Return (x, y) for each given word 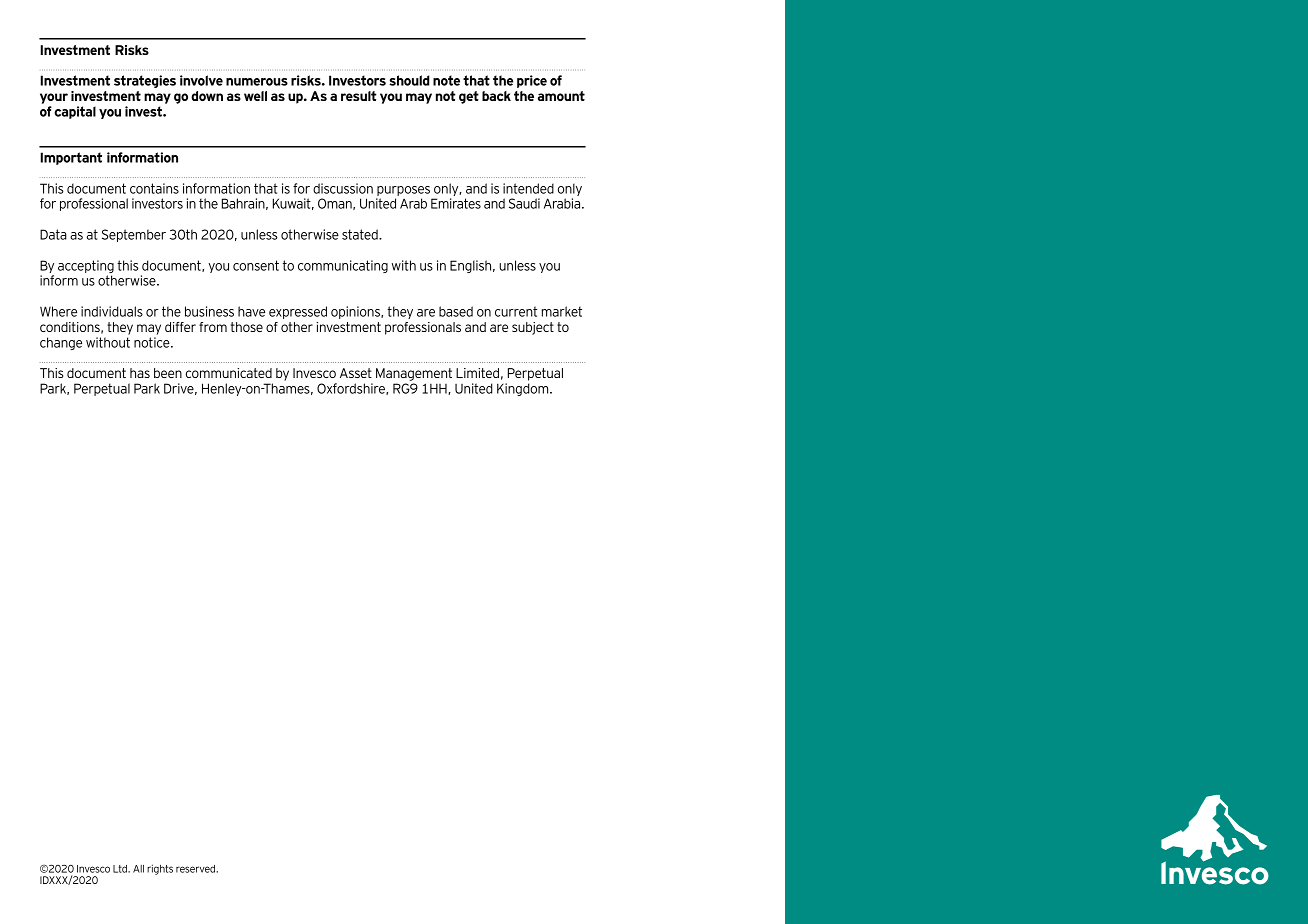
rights (160, 869)
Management (414, 376)
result (358, 96)
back (496, 96)
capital (75, 112)
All (138, 869)
